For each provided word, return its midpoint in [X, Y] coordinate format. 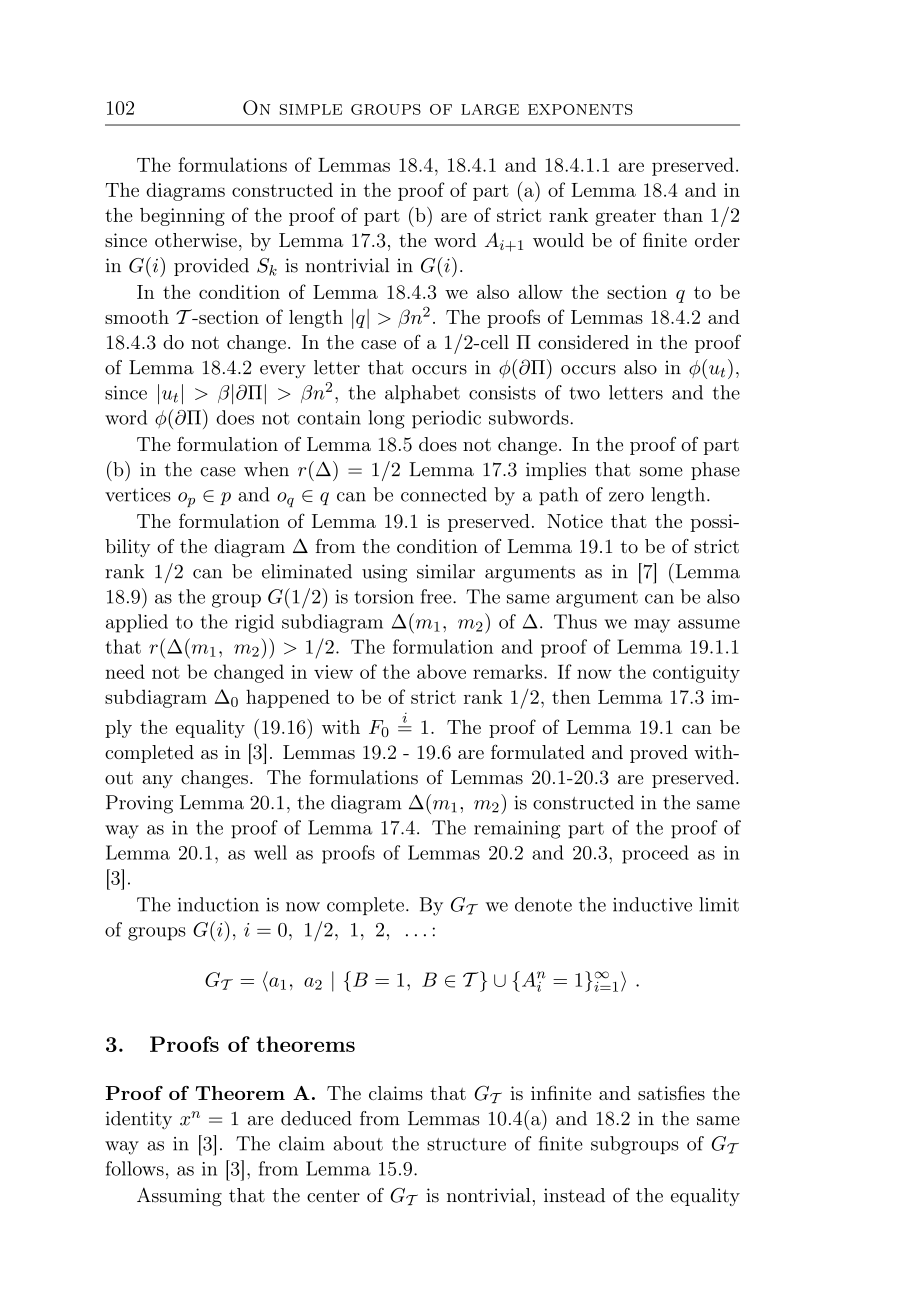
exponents [580, 109]
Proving [139, 804]
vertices [138, 495]
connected [444, 494]
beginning [182, 217]
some [661, 472]
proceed [655, 854]
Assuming [179, 1197]
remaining [517, 830]
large [490, 109]
